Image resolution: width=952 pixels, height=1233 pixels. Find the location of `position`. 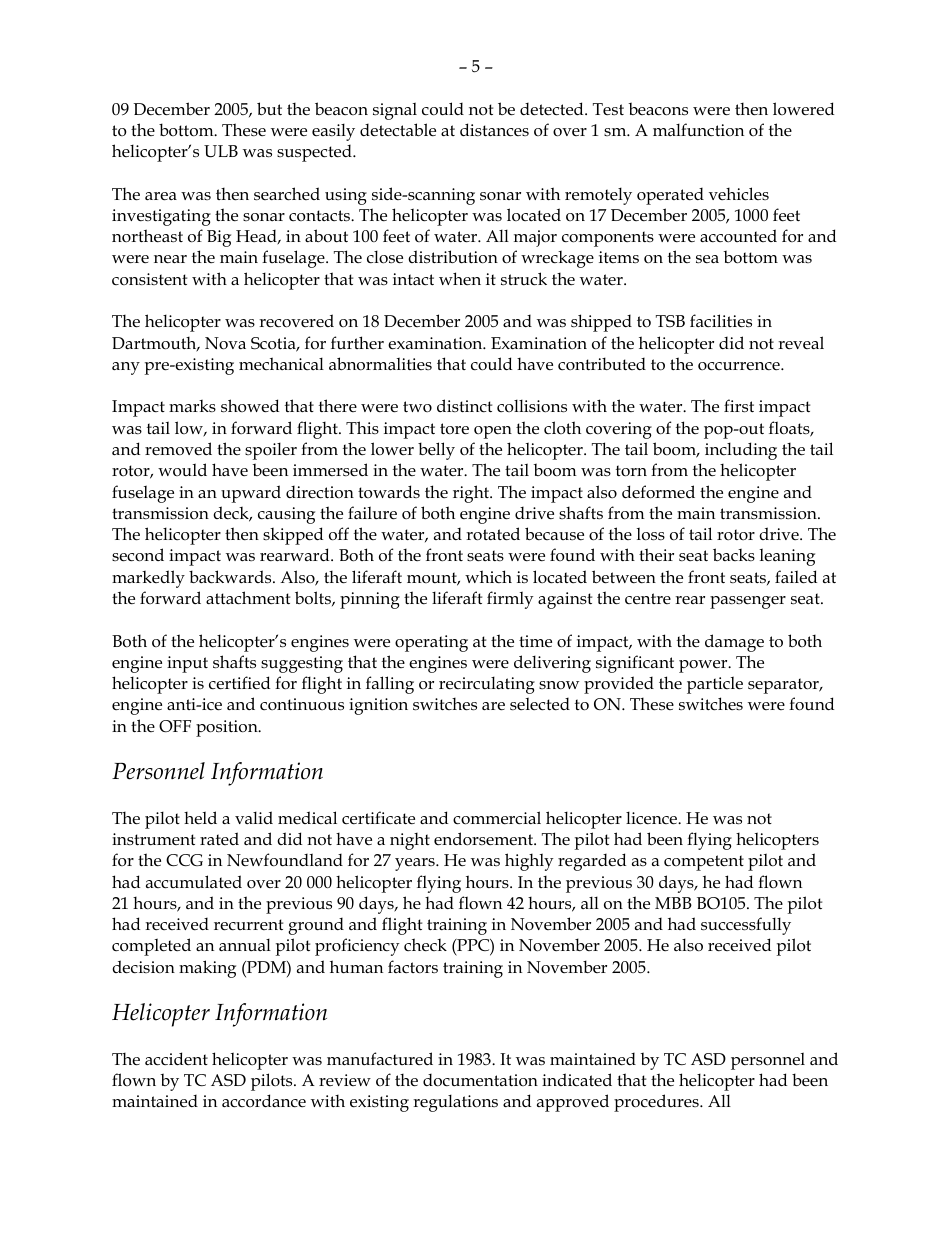

position is located at coordinates (228, 728).
